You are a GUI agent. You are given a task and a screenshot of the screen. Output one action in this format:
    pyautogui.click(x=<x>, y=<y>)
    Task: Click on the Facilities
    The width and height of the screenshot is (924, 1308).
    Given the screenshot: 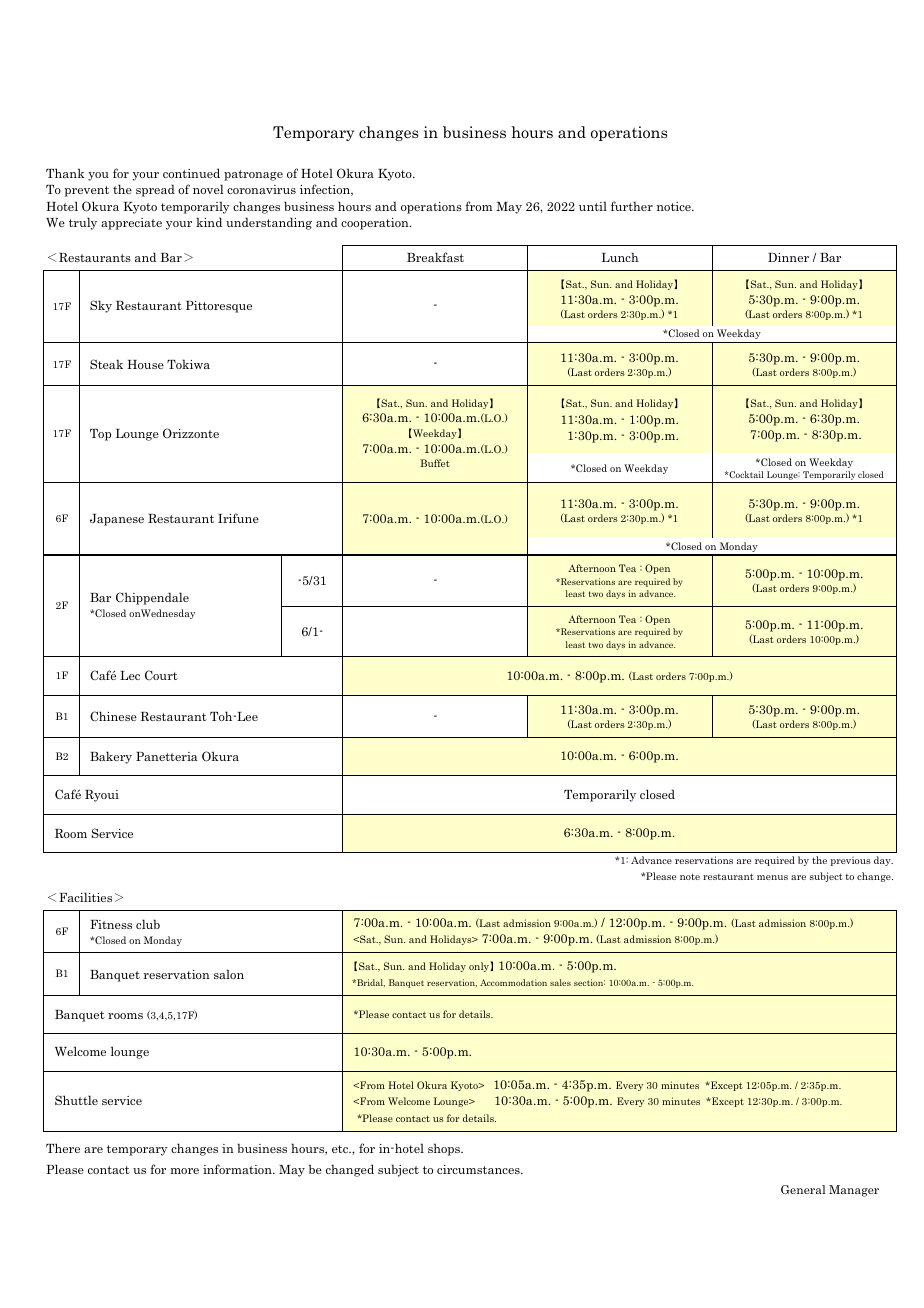 What is the action you would take?
    pyautogui.click(x=85, y=897)
